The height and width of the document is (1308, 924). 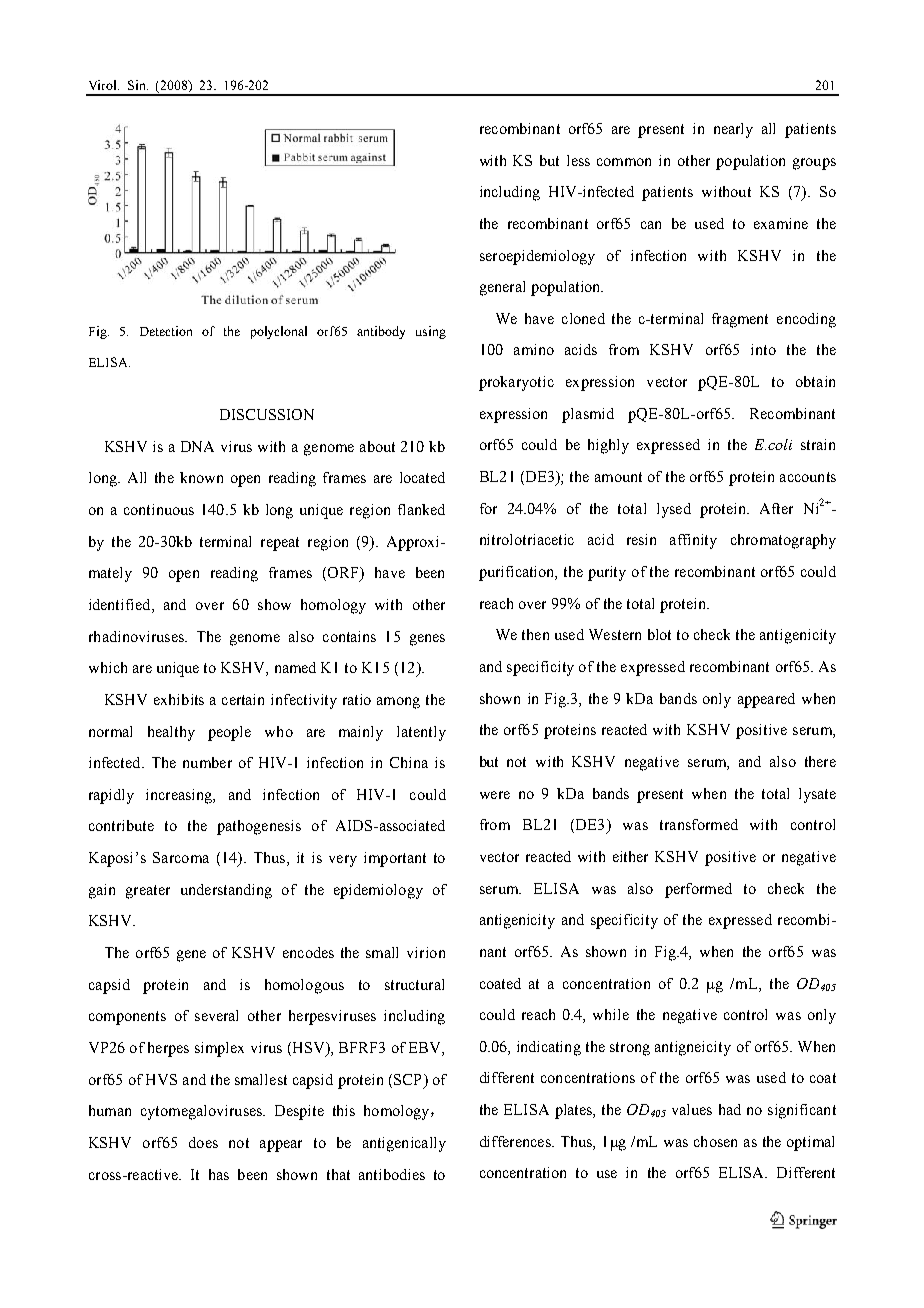 What do you see at coordinates (535, 634) in the document?
I see `then` at bounding box center [535, 634].
